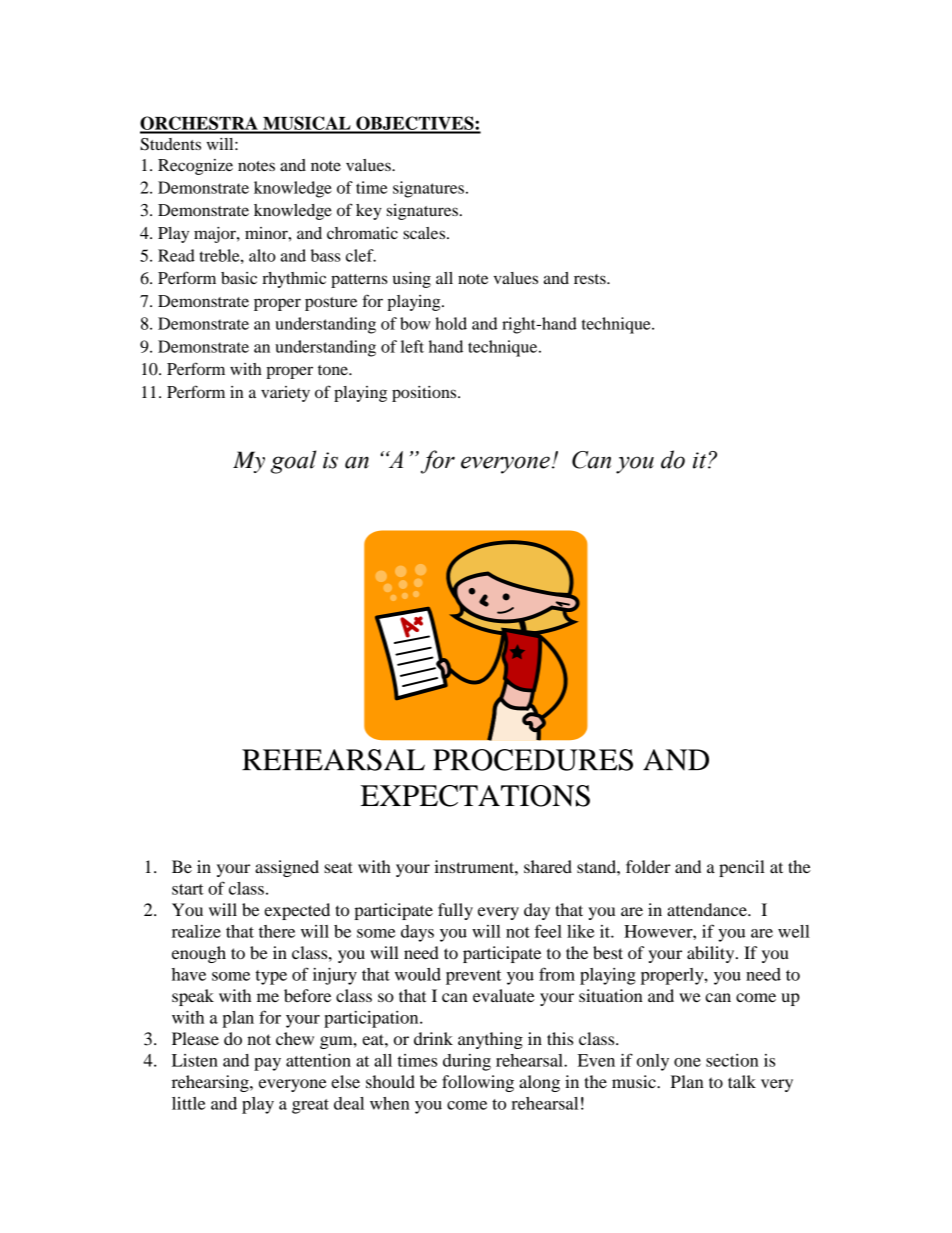  I want to click on attendance, so click(708, 909).
